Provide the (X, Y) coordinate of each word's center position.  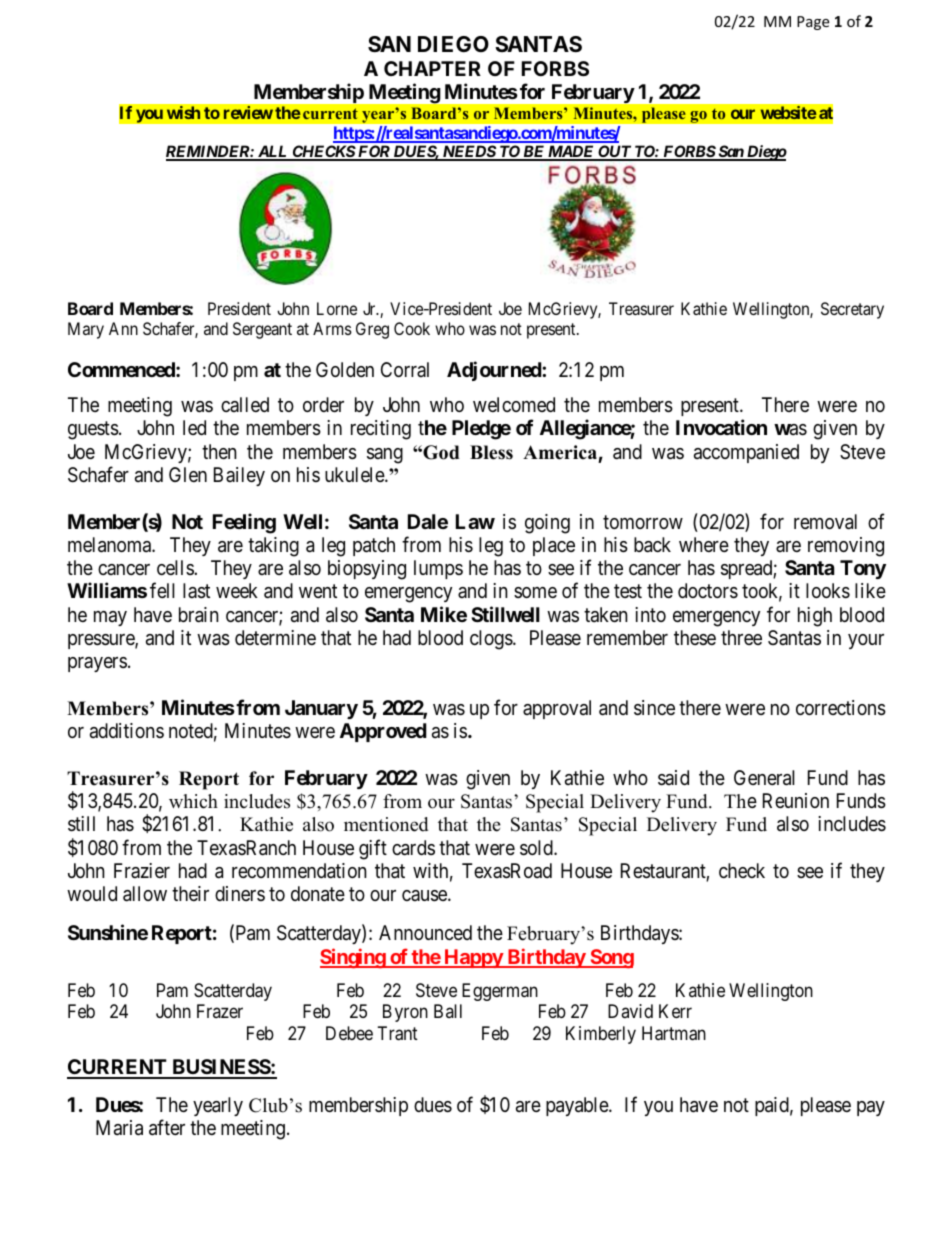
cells (176, 567)
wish (183, 112)
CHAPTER (432, 68)
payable (578, 1106)
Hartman (674, 1033)
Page (813, 23)
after (167, 1128)
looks (828, 591)
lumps (438, 569)
